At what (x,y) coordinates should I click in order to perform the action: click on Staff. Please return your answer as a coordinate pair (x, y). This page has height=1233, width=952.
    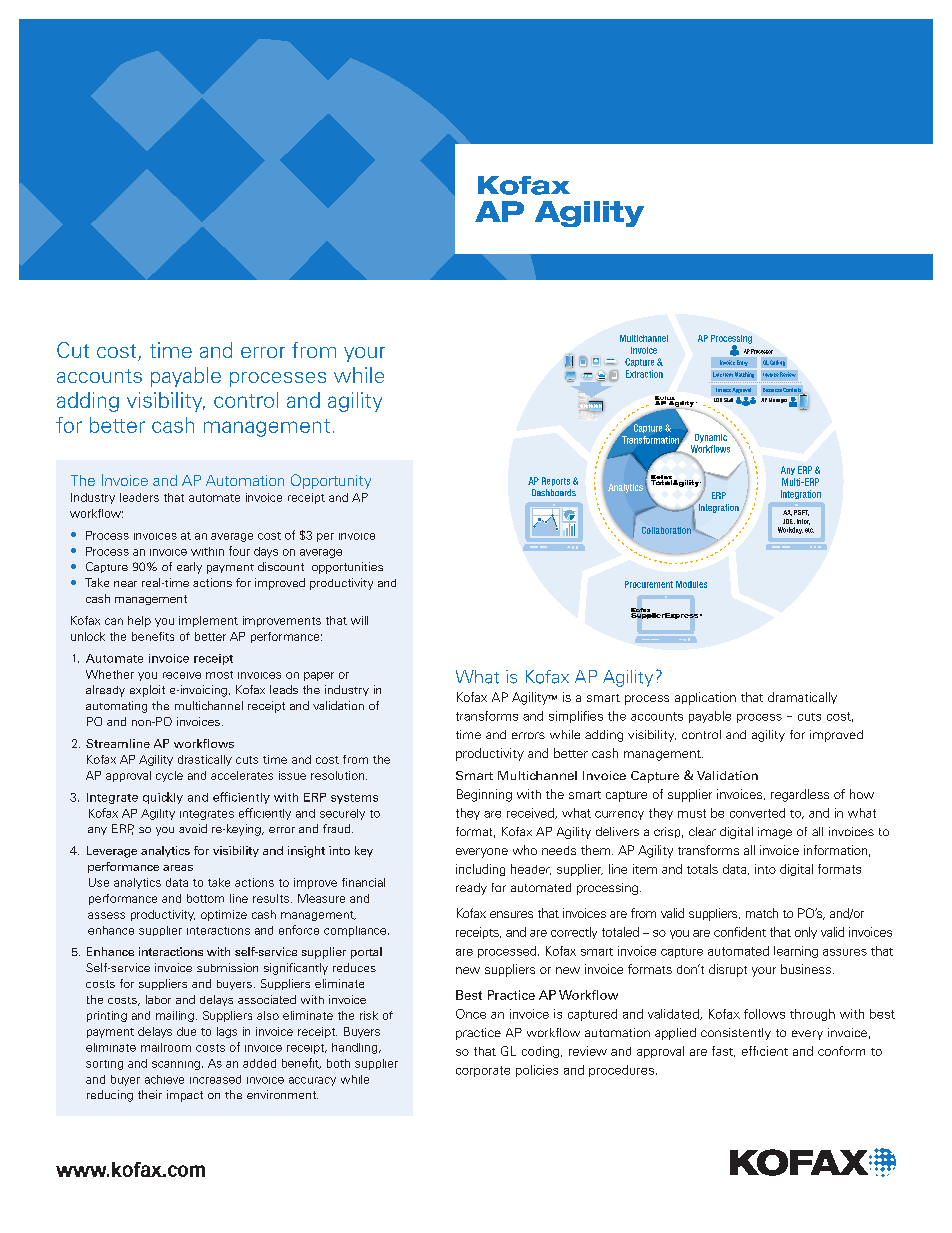
    Looking at the image, I should click on (728, 400).
